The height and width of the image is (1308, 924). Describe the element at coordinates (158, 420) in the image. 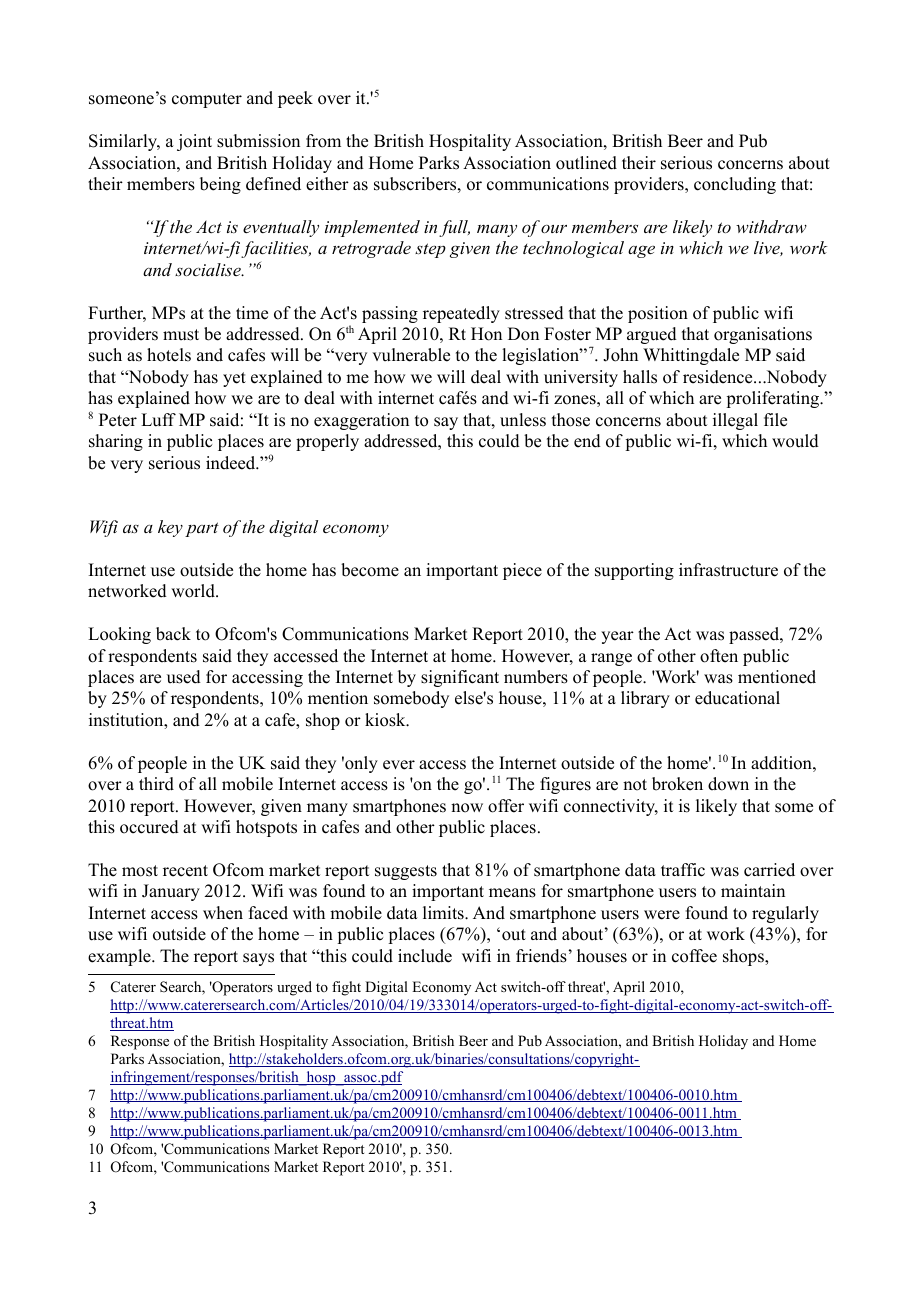

I see `Luff` at that location.
